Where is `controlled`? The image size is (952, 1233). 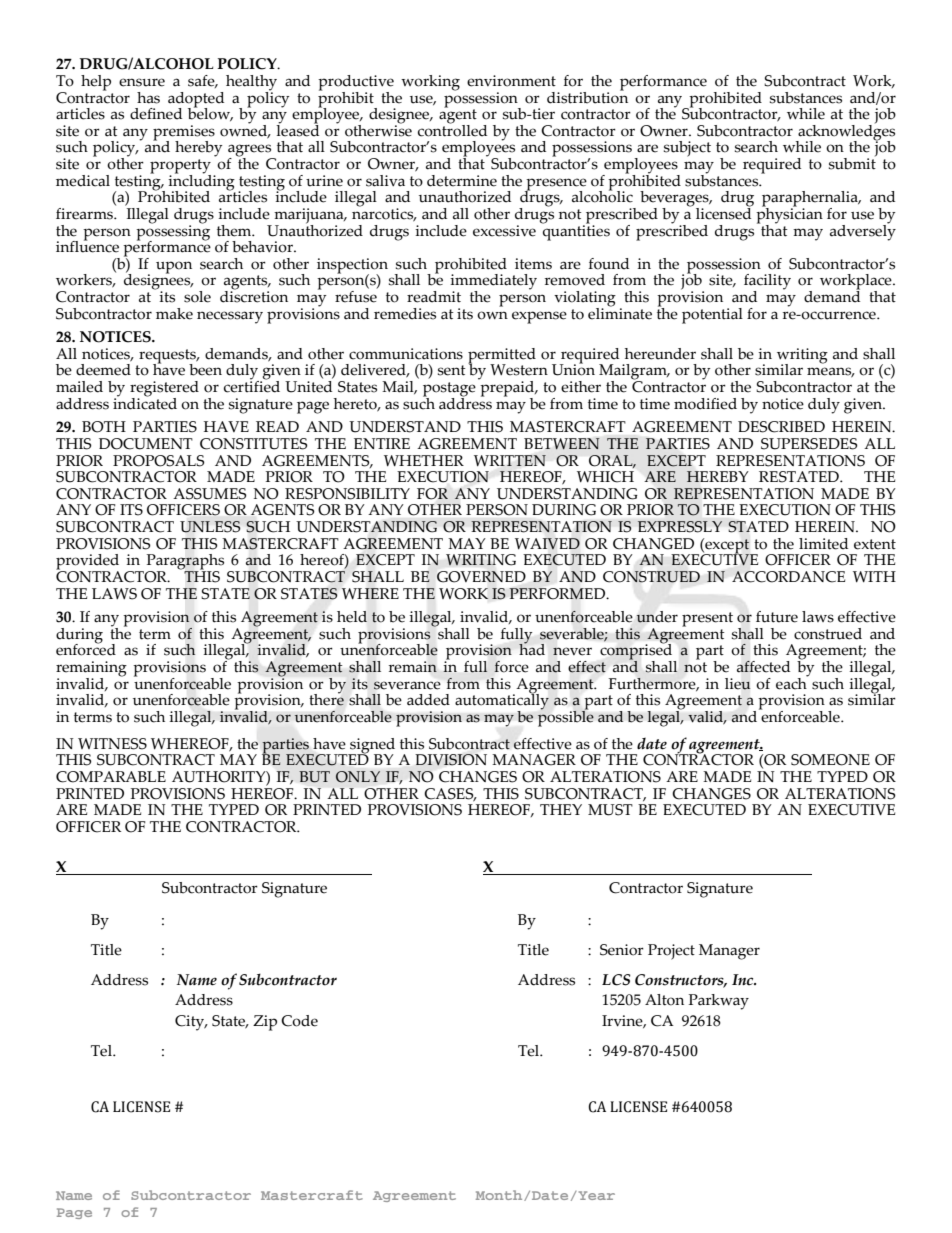 controlled is located at coordinates (452, 129).
